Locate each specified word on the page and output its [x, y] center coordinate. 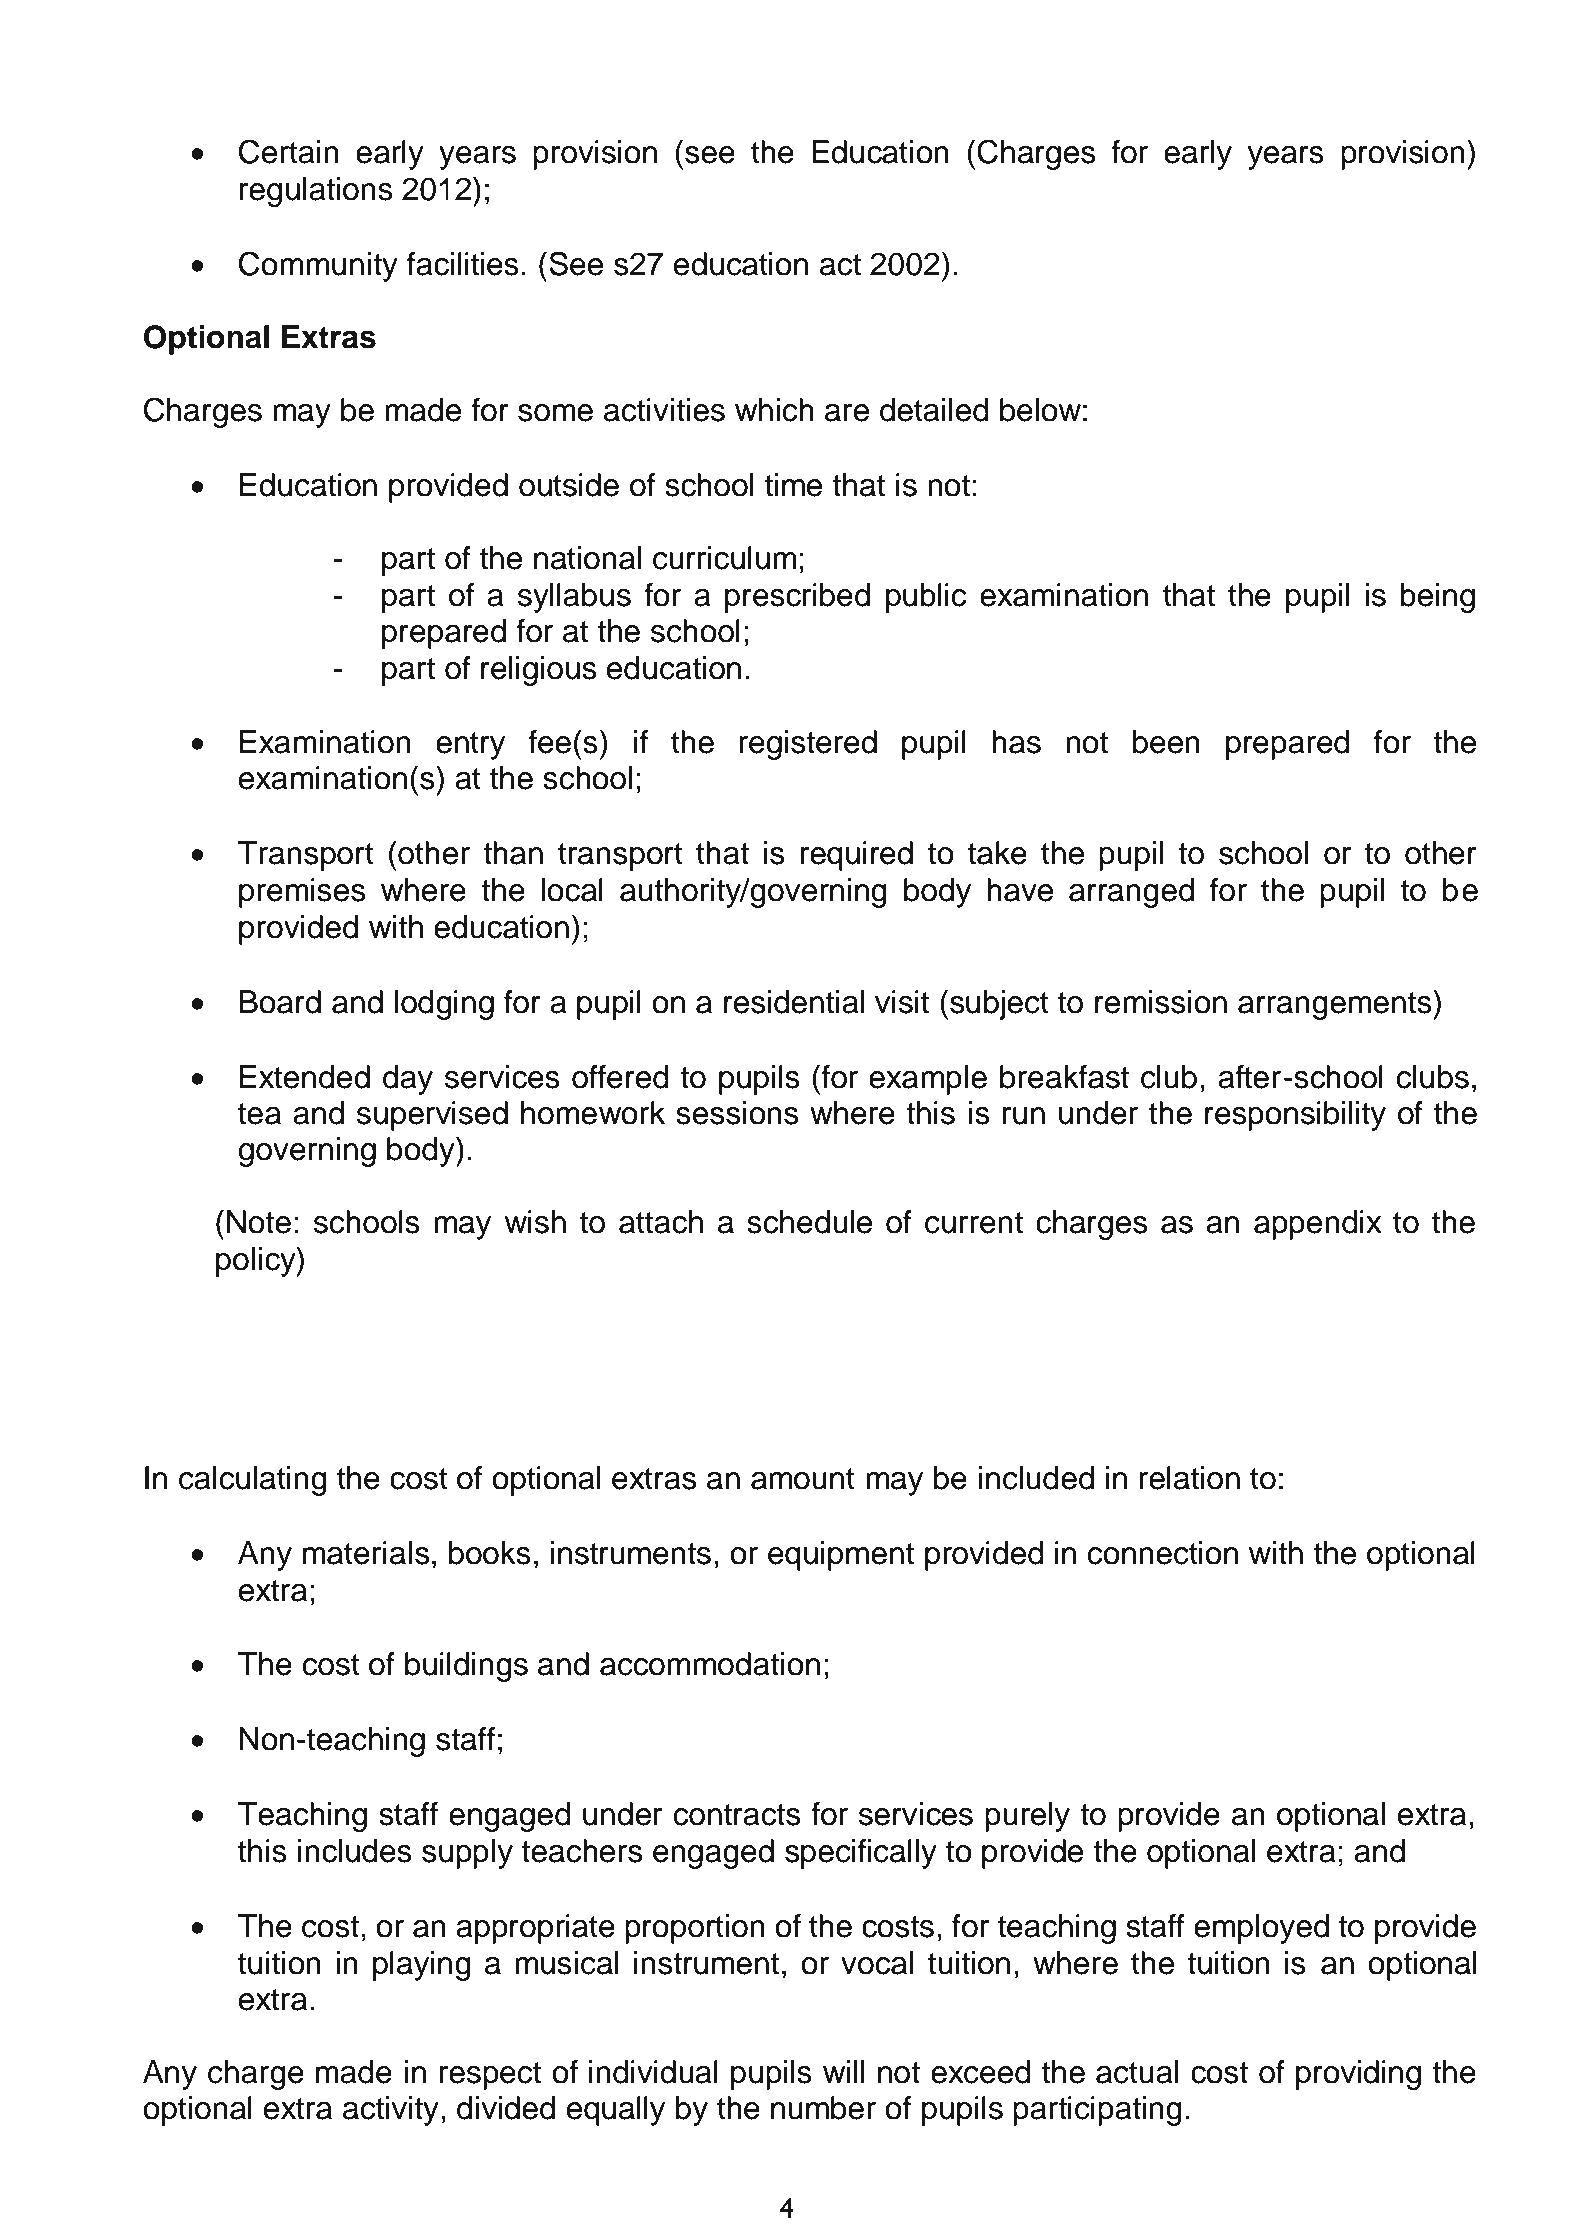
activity [391, 2111]
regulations [316, 192]
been [1166, 742]
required [857, 856]
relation [1189, 1478]
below [1040, 410]
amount [803, 1479]
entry [470, 746]
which [774, 410]
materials [366, 1553]
